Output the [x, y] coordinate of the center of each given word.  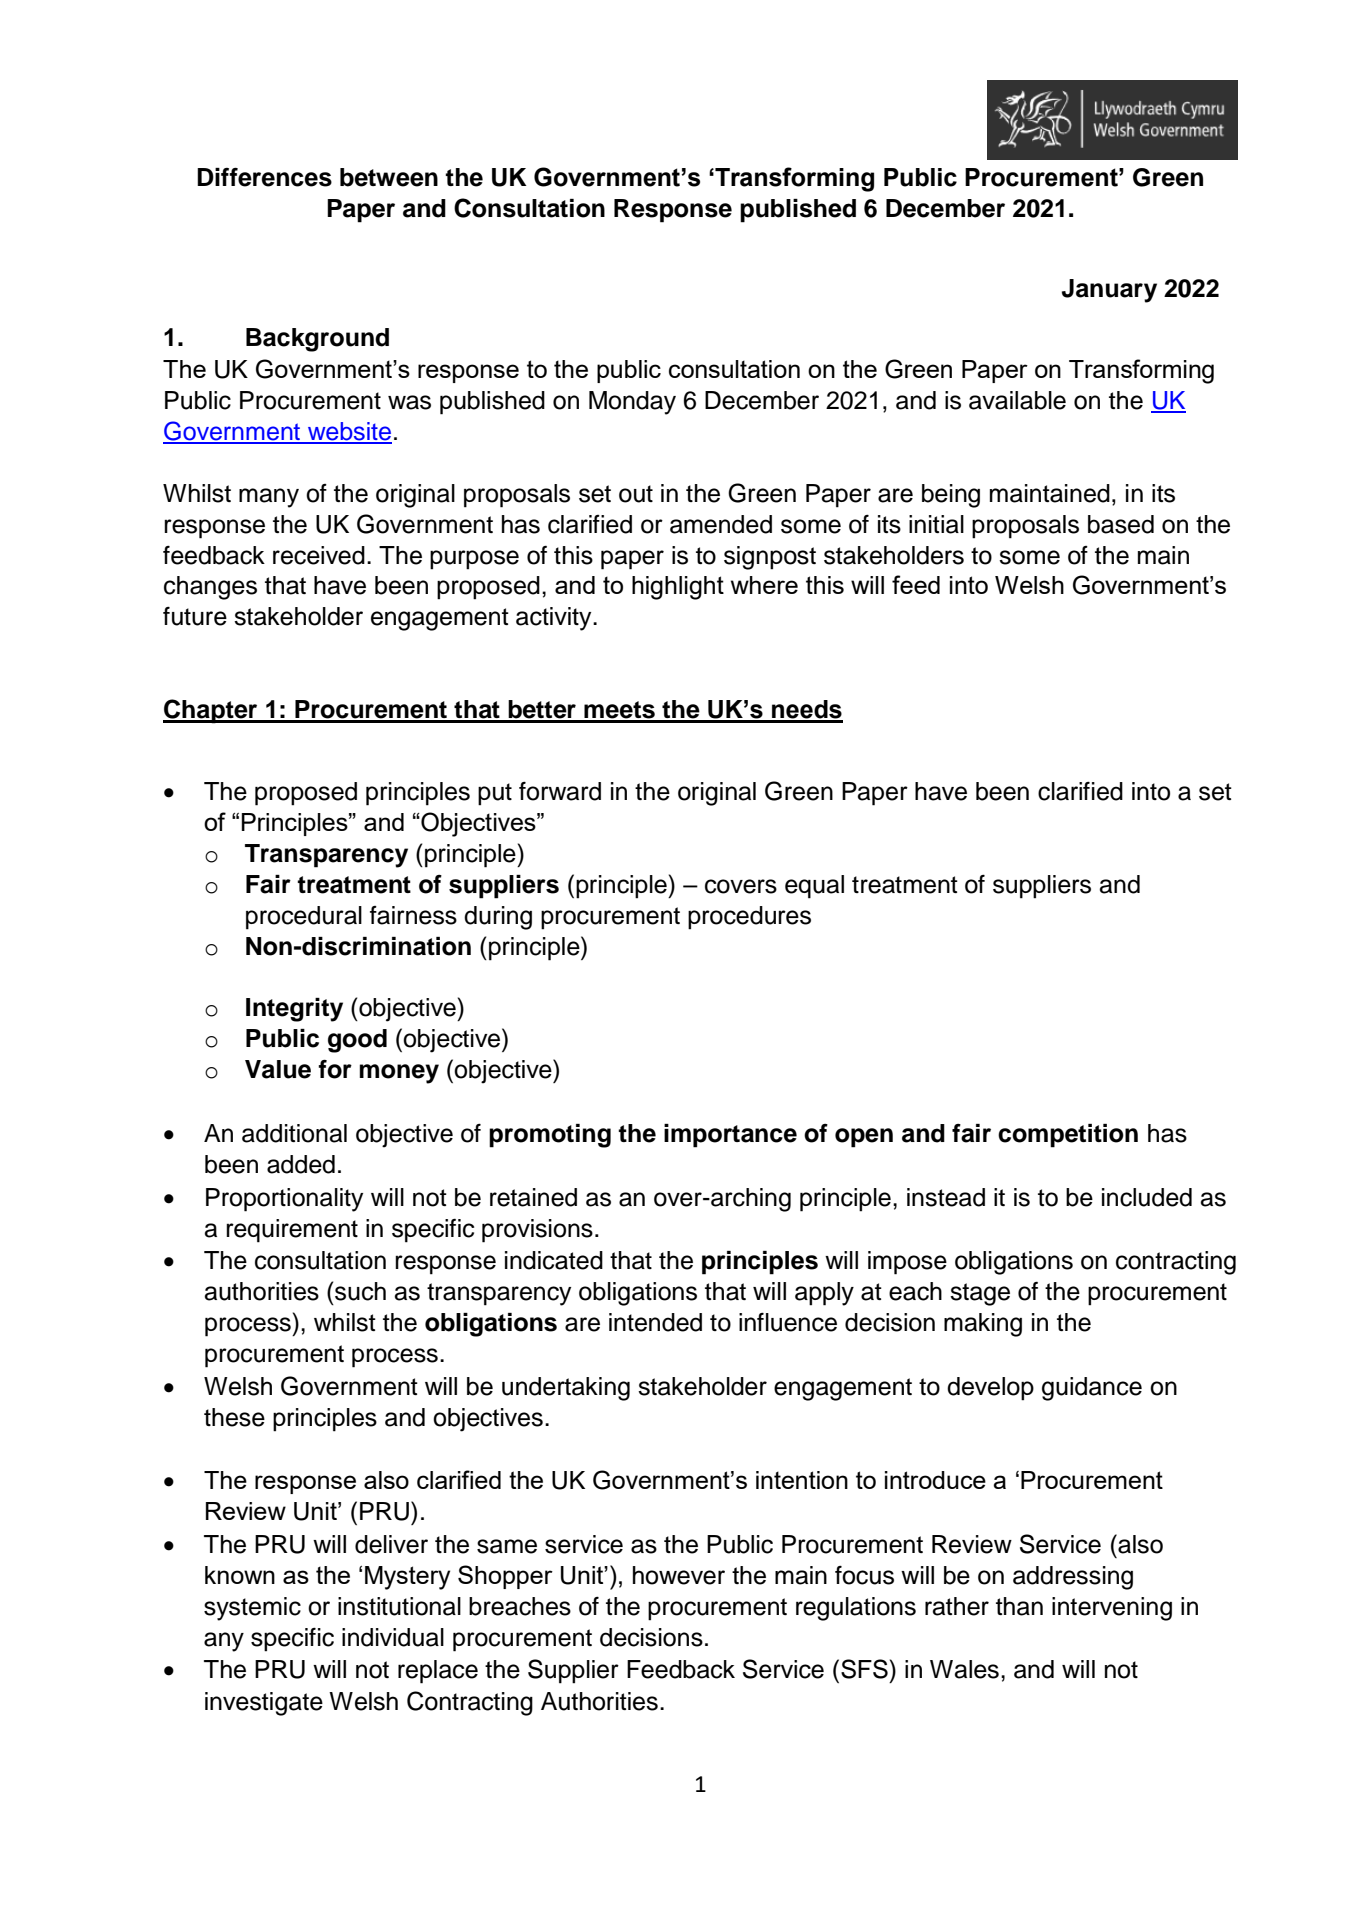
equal [814, 887]
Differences [264, 177]
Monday [632, 403]
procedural [304, 918]
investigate [264, 1704]
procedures [749, 918]
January [1109, 291]
